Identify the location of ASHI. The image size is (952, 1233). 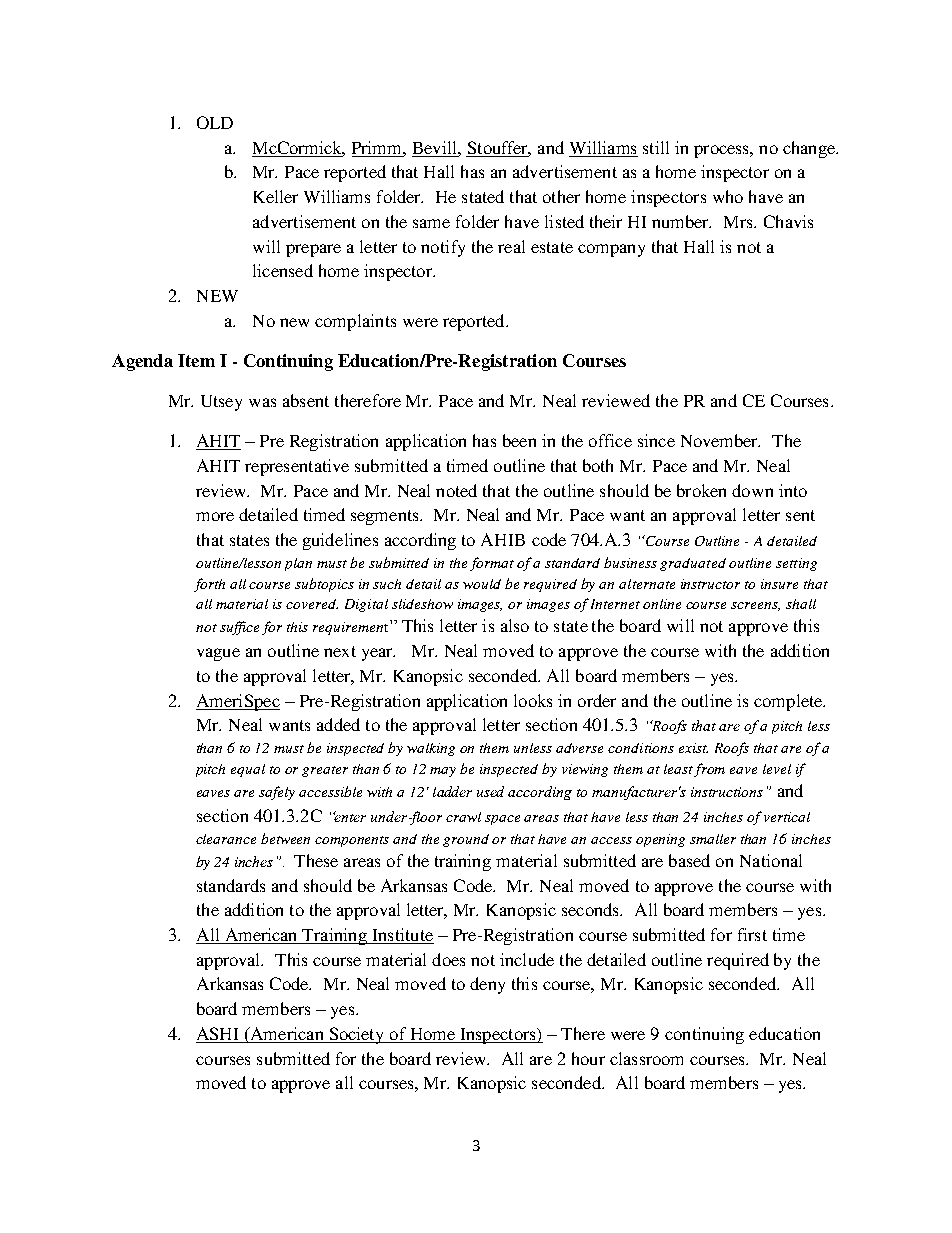
(219, 1035).
